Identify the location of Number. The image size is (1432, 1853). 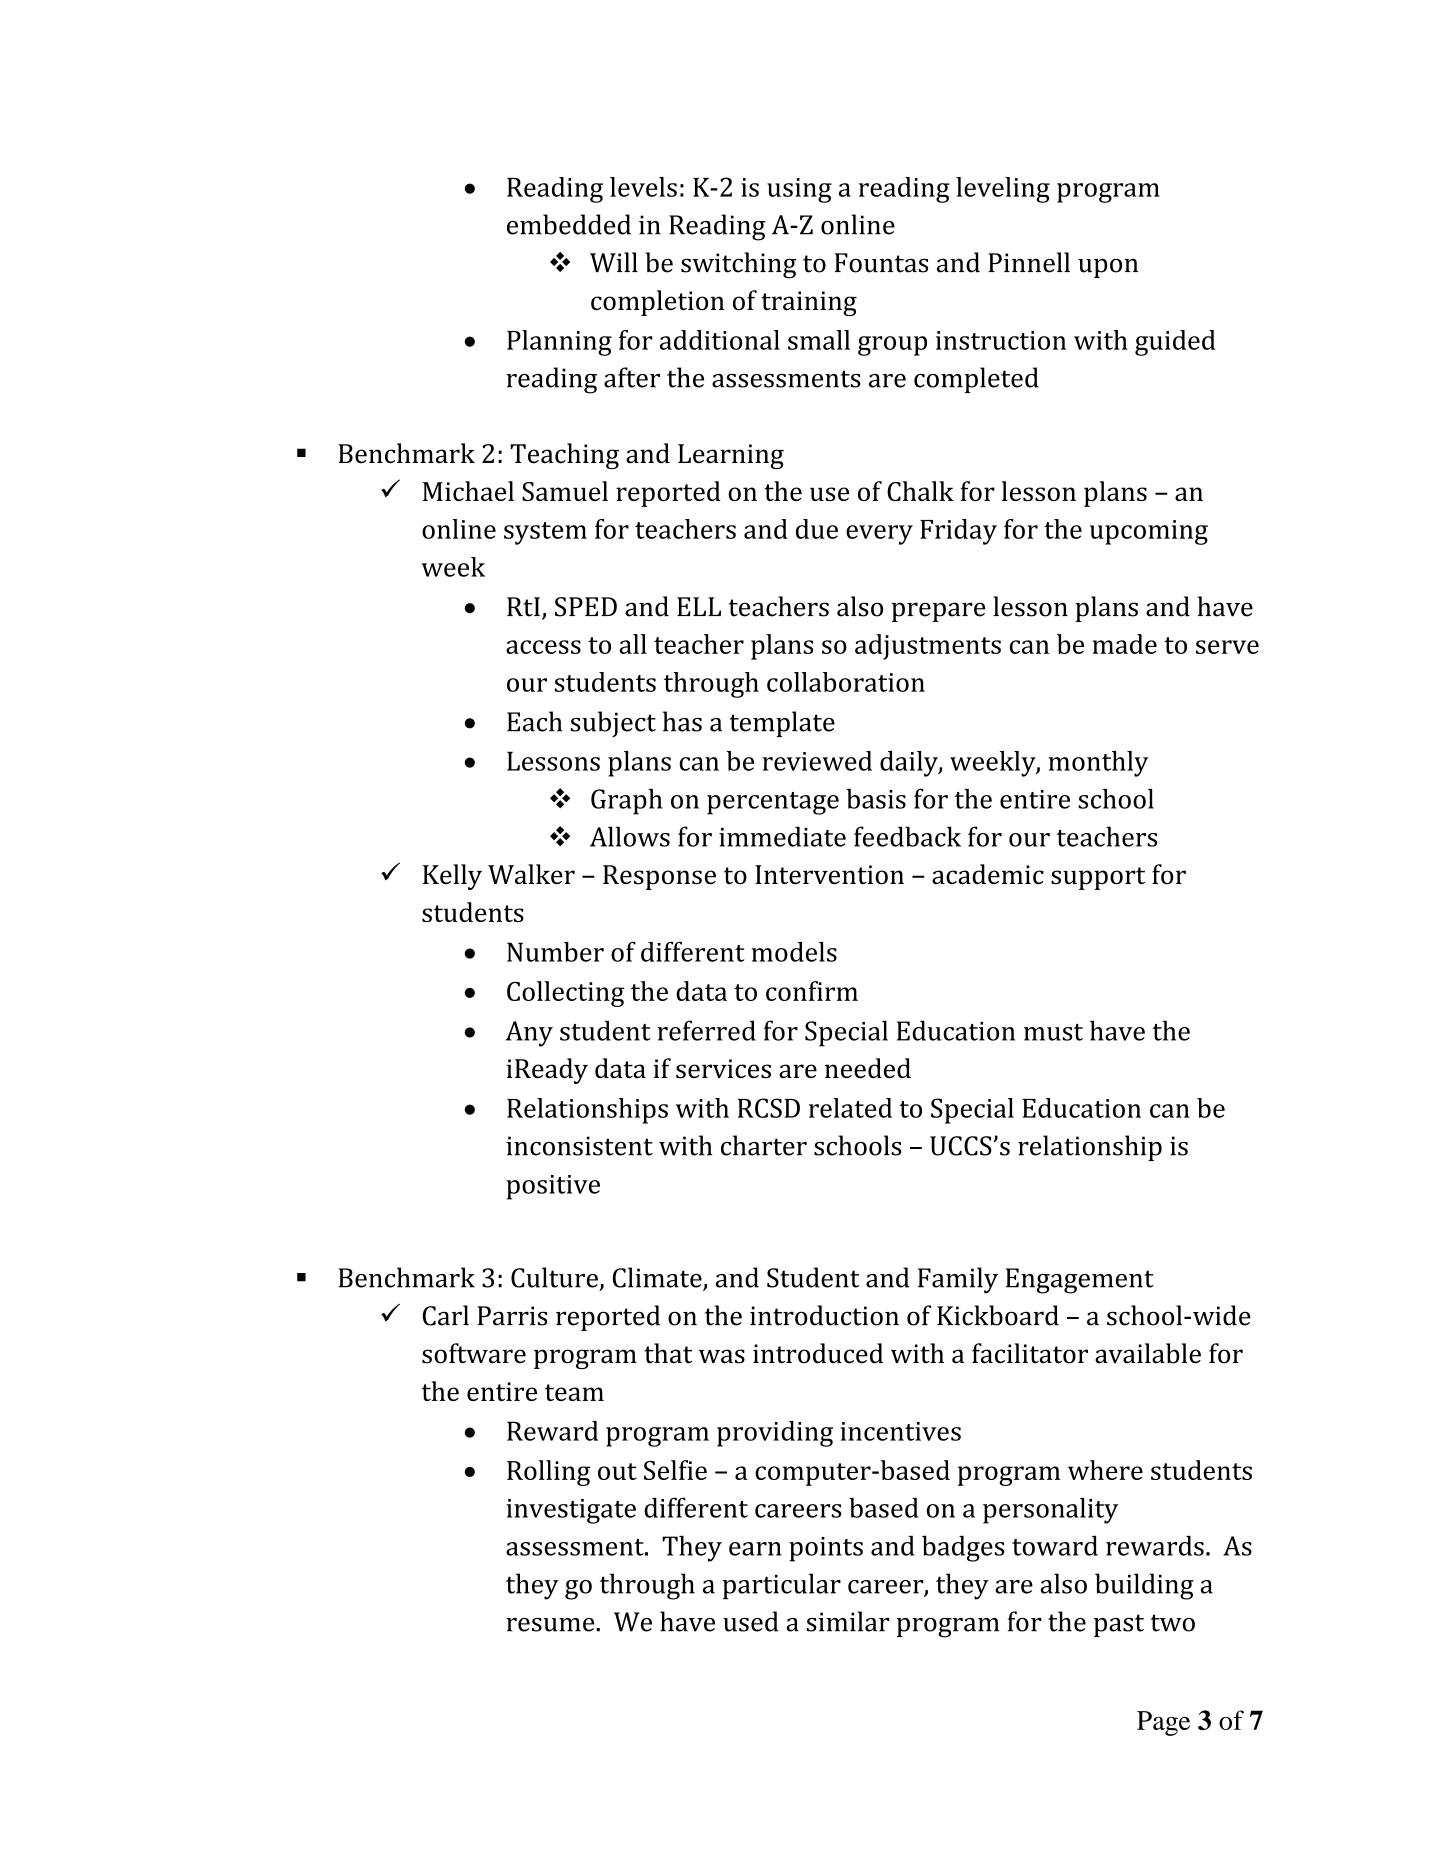
(555, 952).
